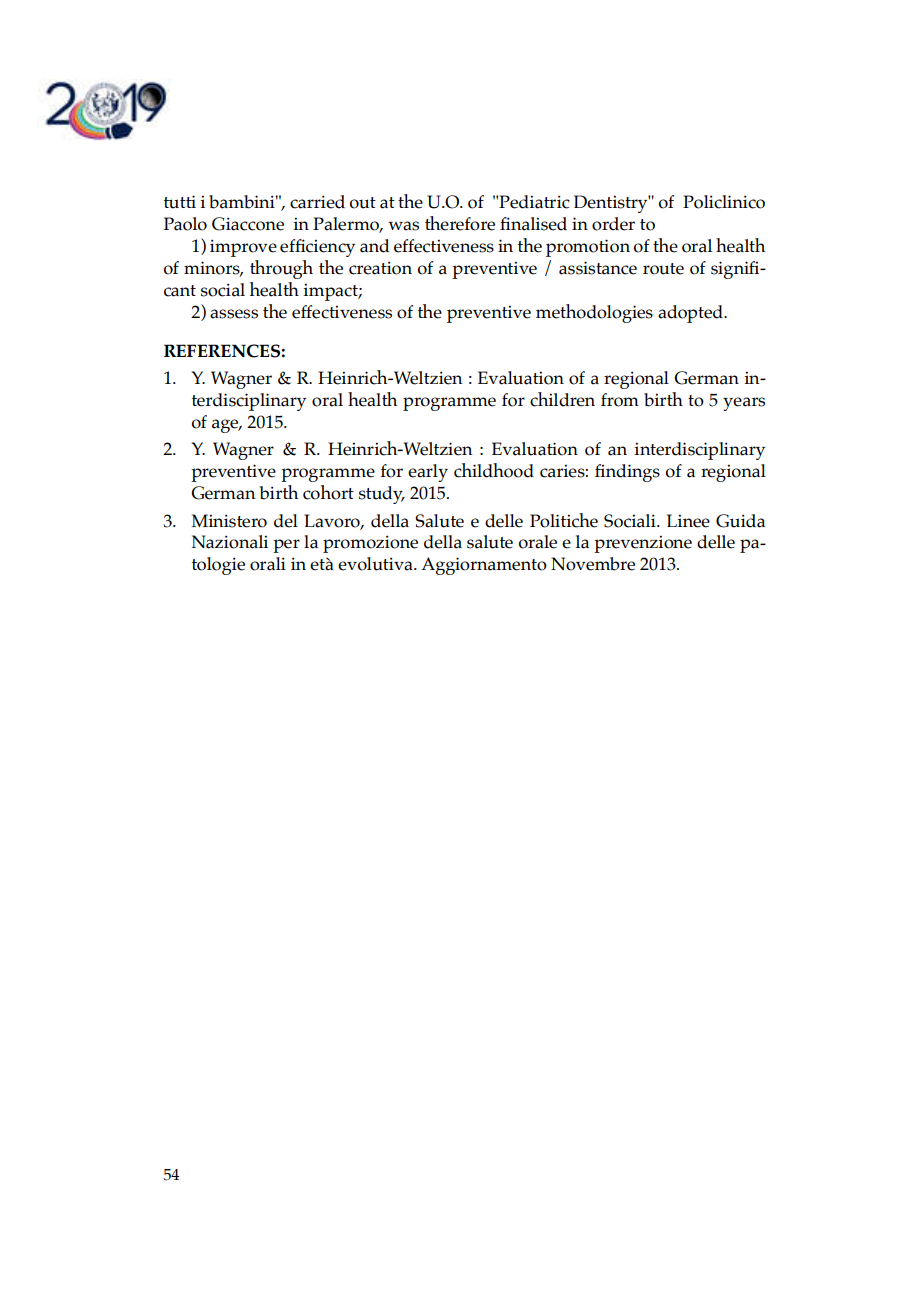  Describe the element at coordinates (620, 400) in the screenshot. I see `from` at that location.
